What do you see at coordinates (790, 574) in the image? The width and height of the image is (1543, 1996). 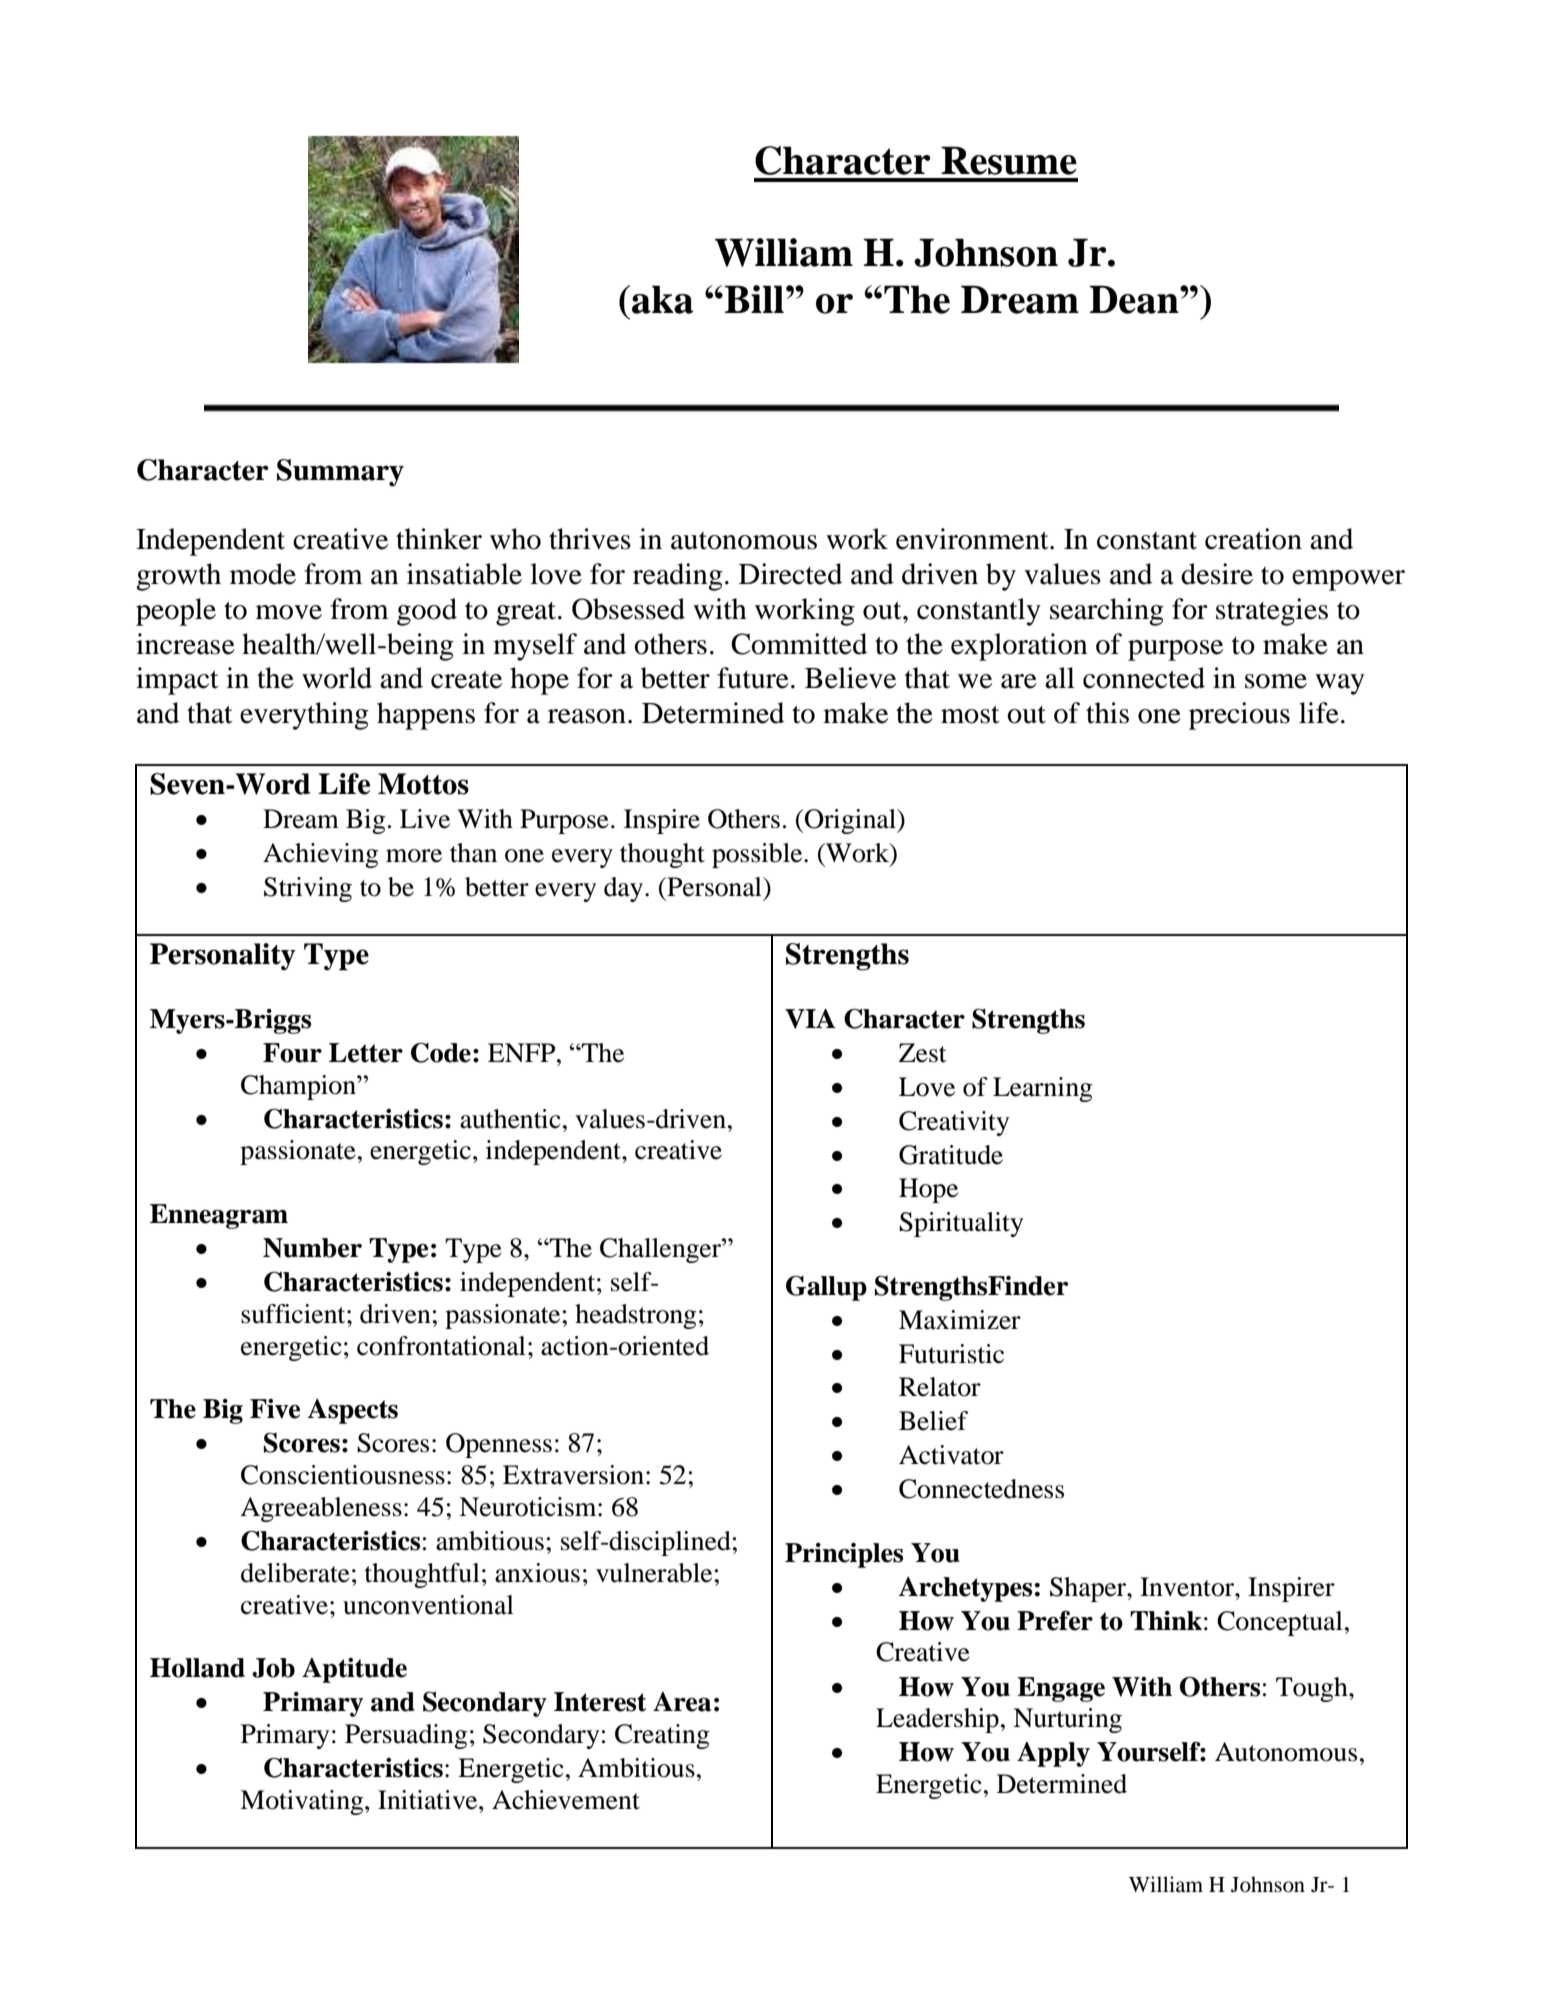 I see `Directed` at bounding box center [790, 574].
